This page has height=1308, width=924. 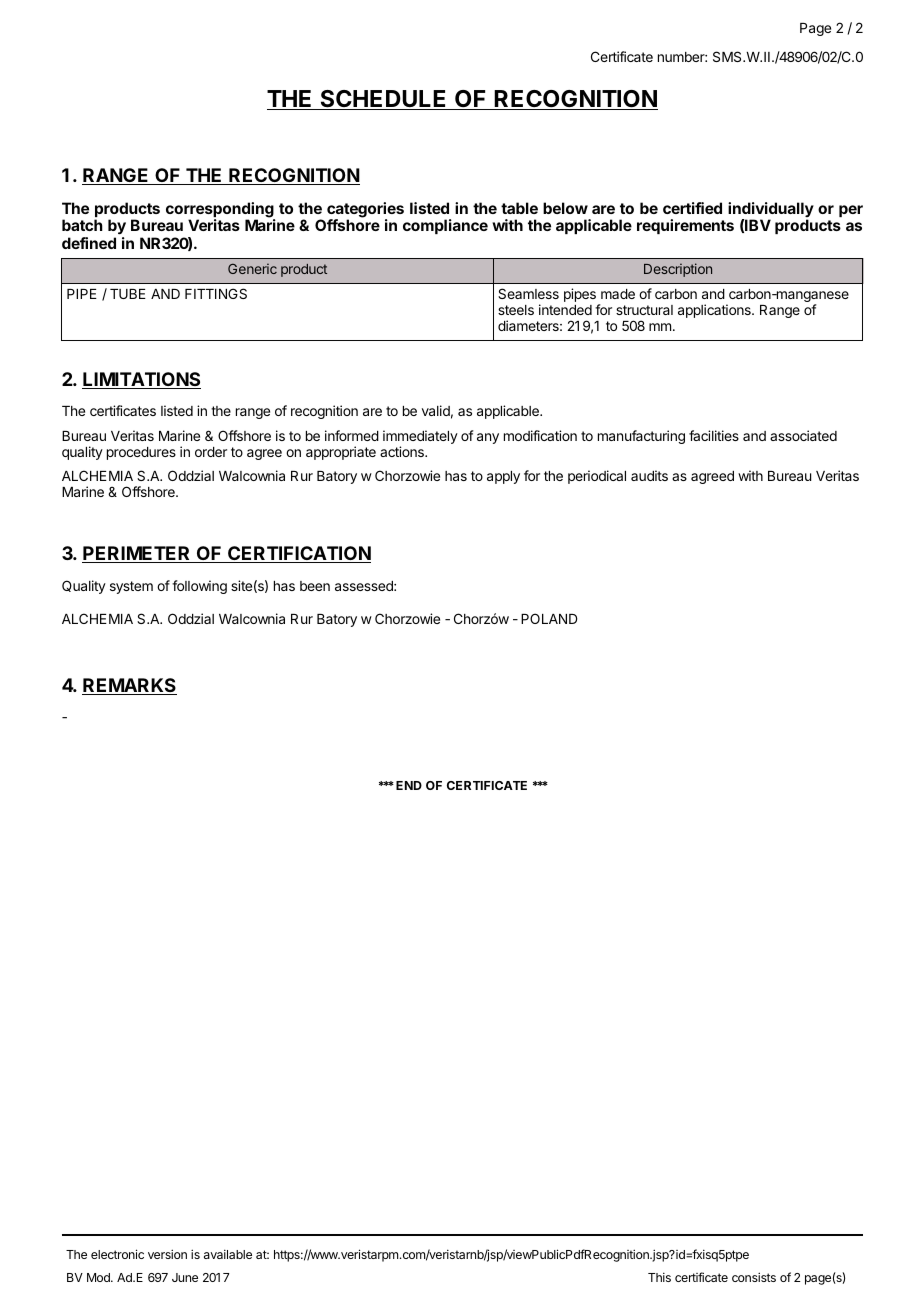 What do you see at coordinates (754, 1277) in the page?
I see `consists` at bounding box center [754, 1277].
